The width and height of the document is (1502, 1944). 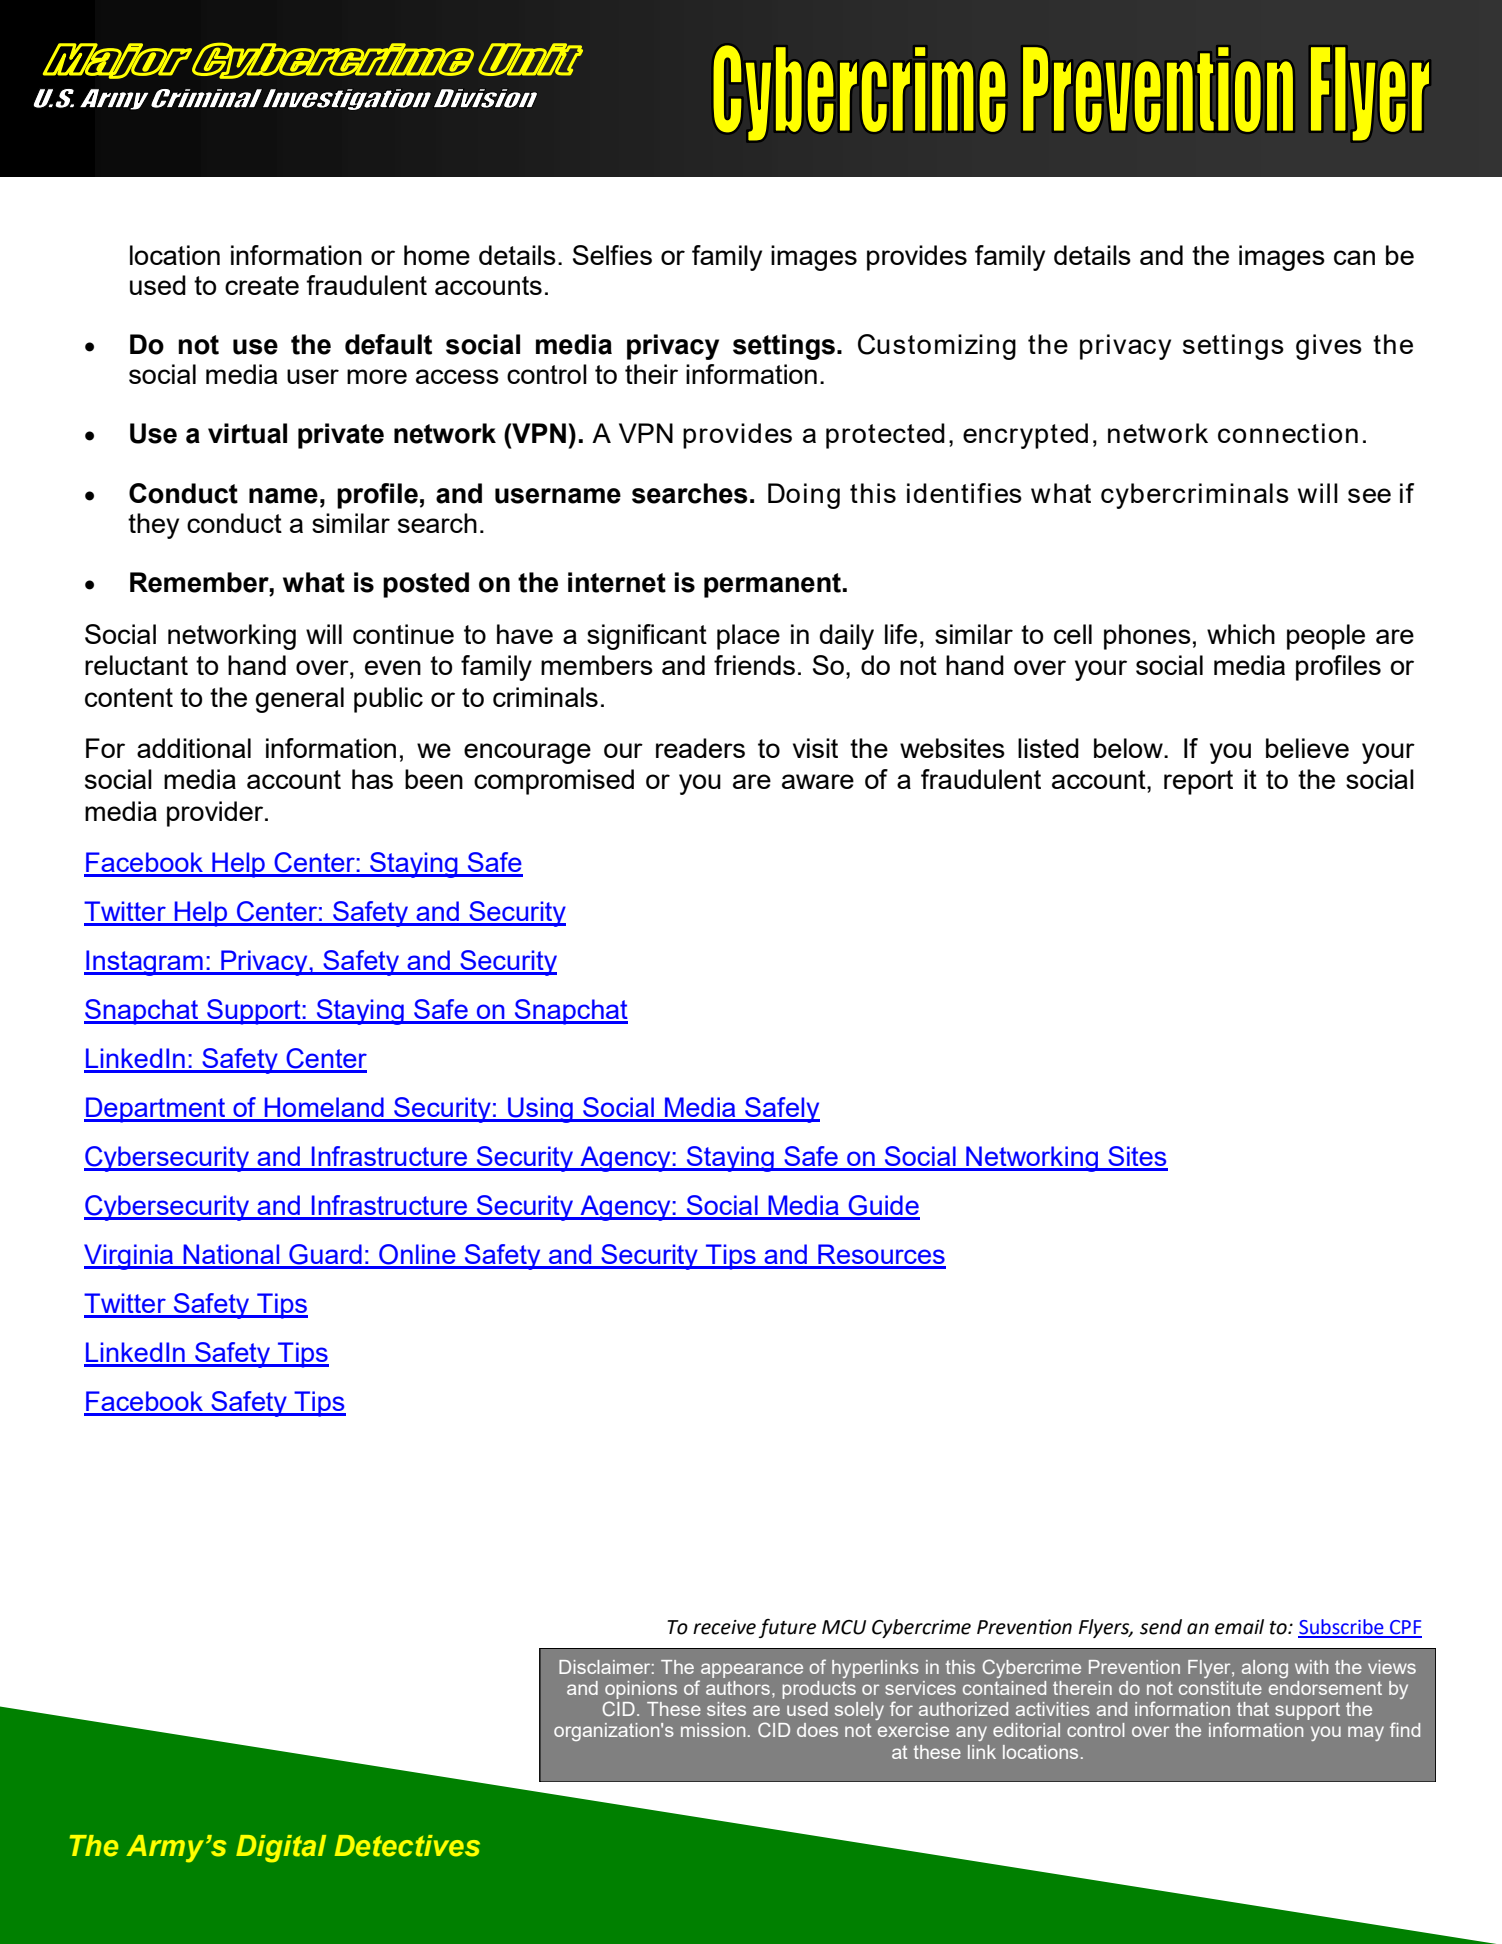 What do you see at coordinates (262, 285) in the document?
I see `create` at bounding box center [262, 285].
